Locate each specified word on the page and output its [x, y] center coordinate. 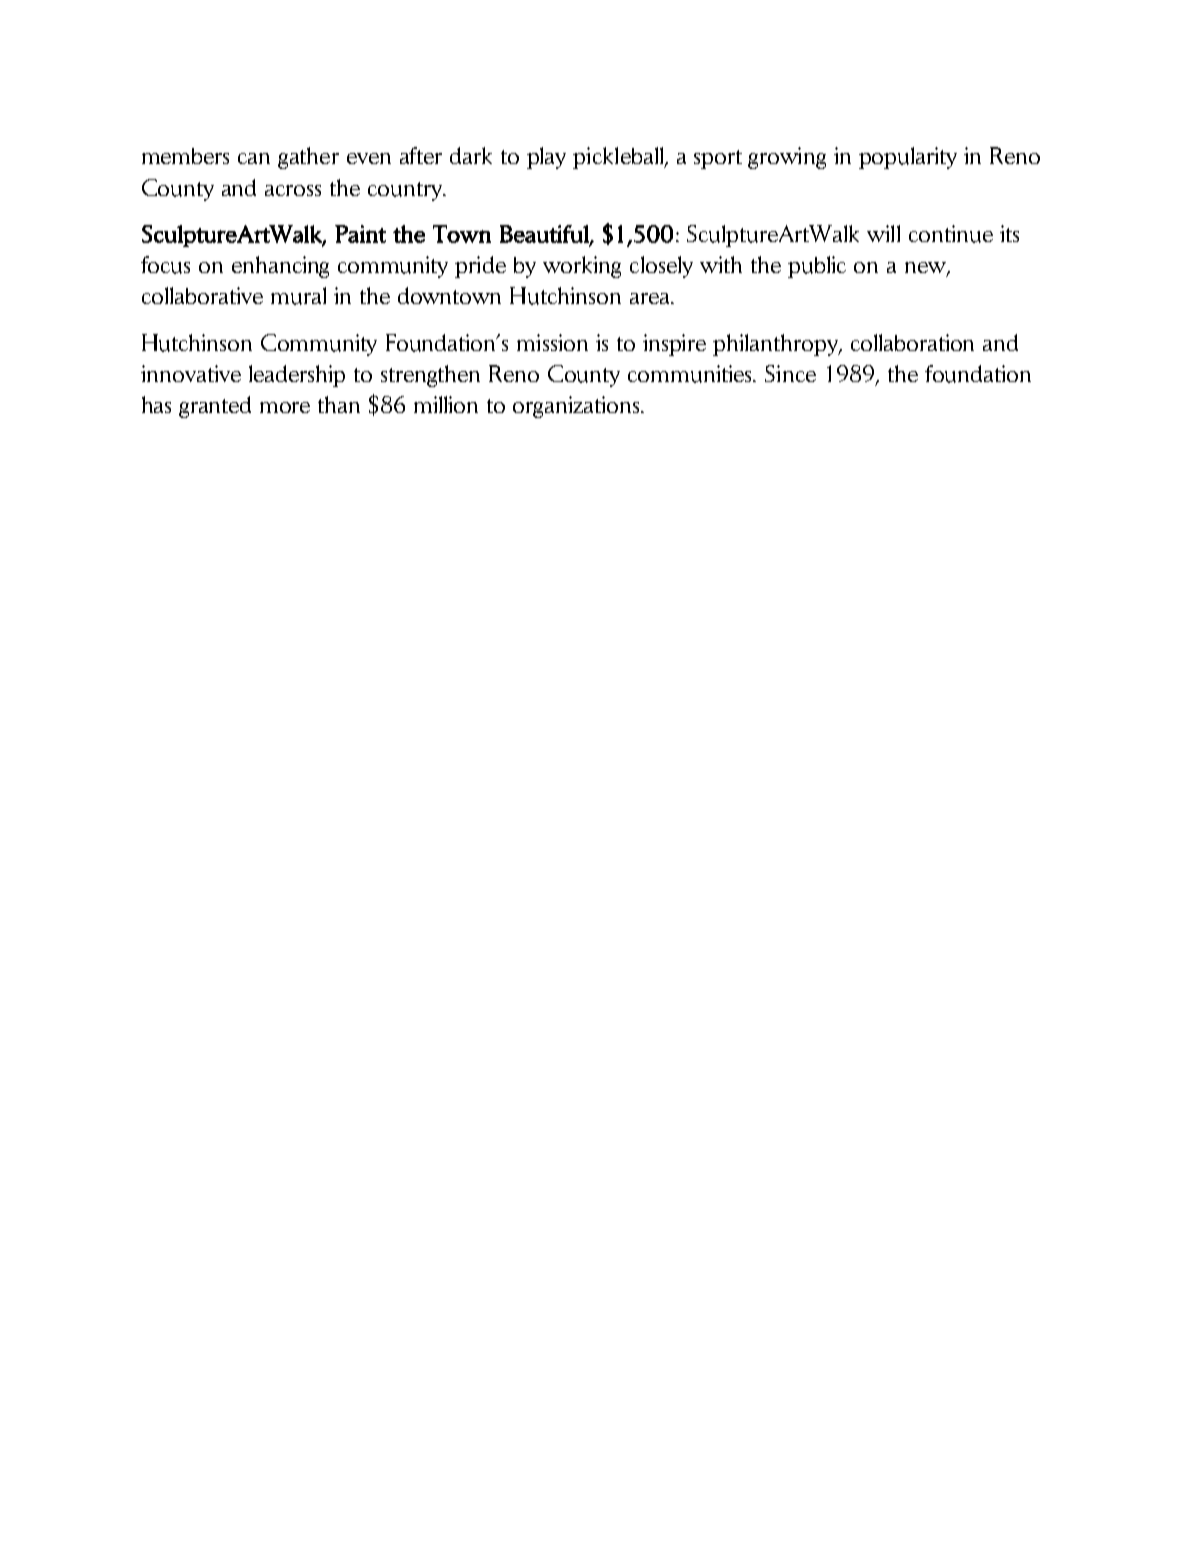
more [285, 407]
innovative [191, 373]
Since [790, 373]
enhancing [280, 267]
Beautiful [545, 235]
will [883, 233]
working [582, 267]
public [817, 267]
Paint [360, 234]
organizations [577, 407]
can [254, 158]
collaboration [912, 342]
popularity [908, 158]
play [546, 158]
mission [552, 342]
